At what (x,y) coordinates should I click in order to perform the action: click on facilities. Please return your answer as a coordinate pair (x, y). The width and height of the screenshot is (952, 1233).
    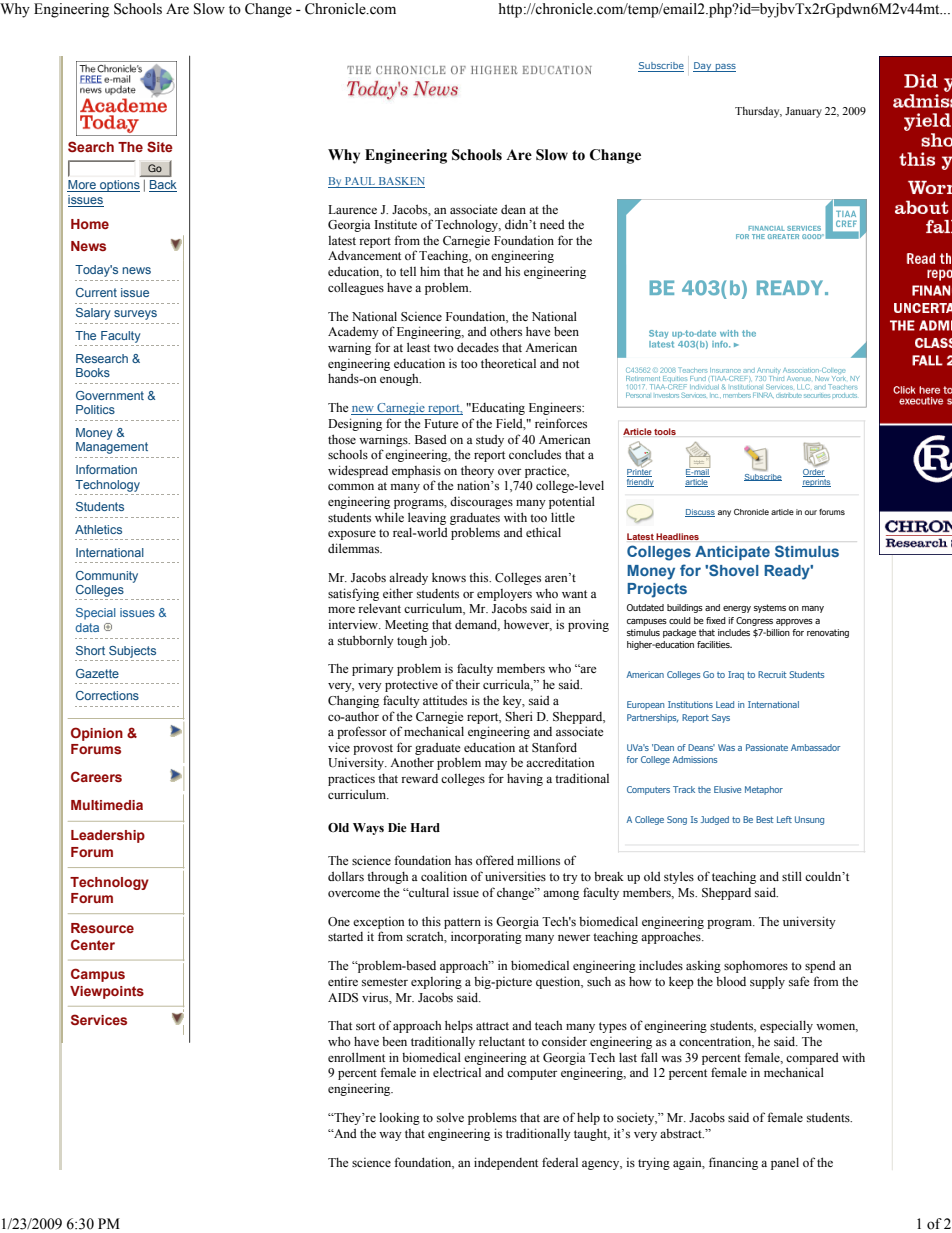
    Looking at the image, I should click on (714, 644).
